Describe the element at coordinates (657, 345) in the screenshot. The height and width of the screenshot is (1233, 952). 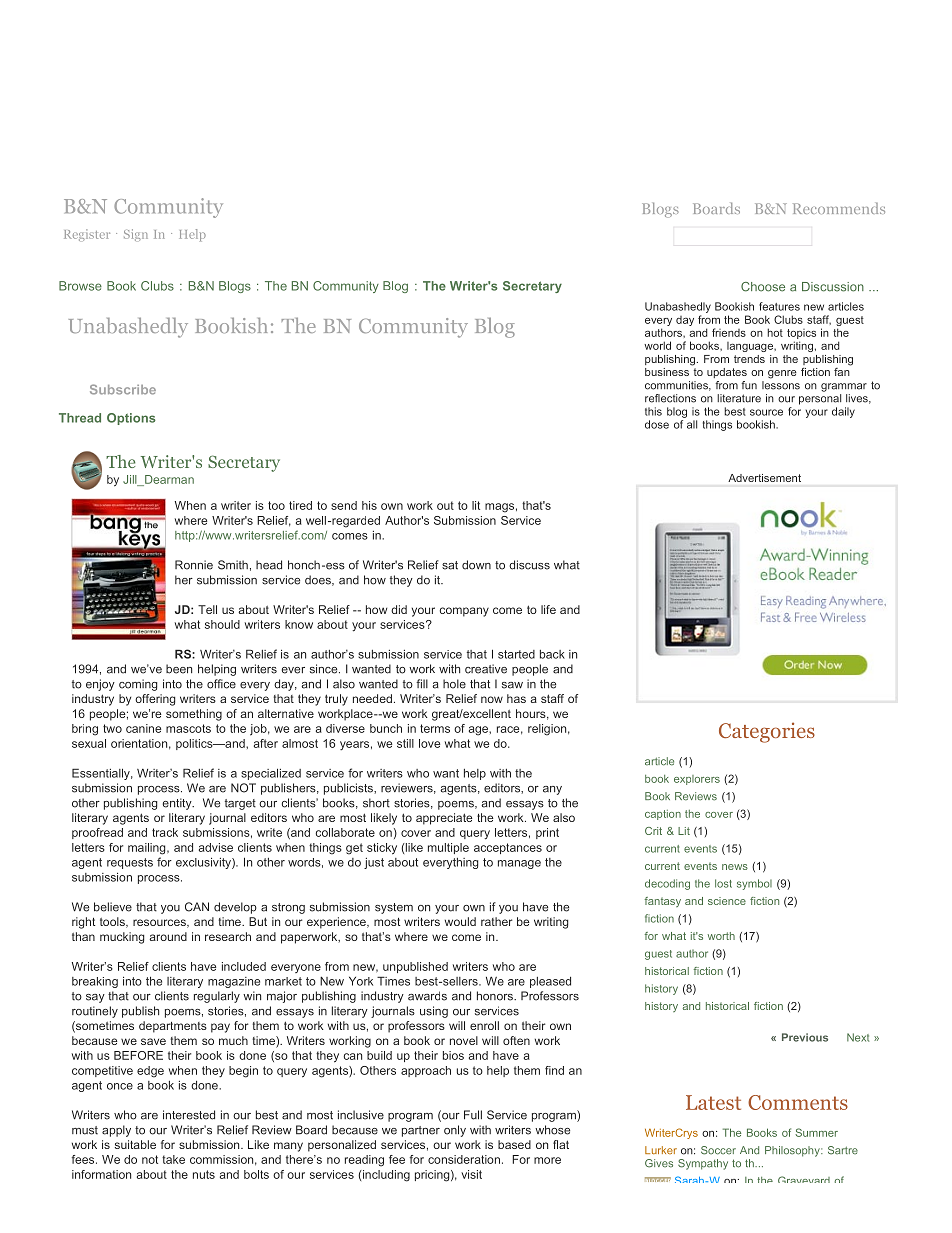
I see `world` at that location.
